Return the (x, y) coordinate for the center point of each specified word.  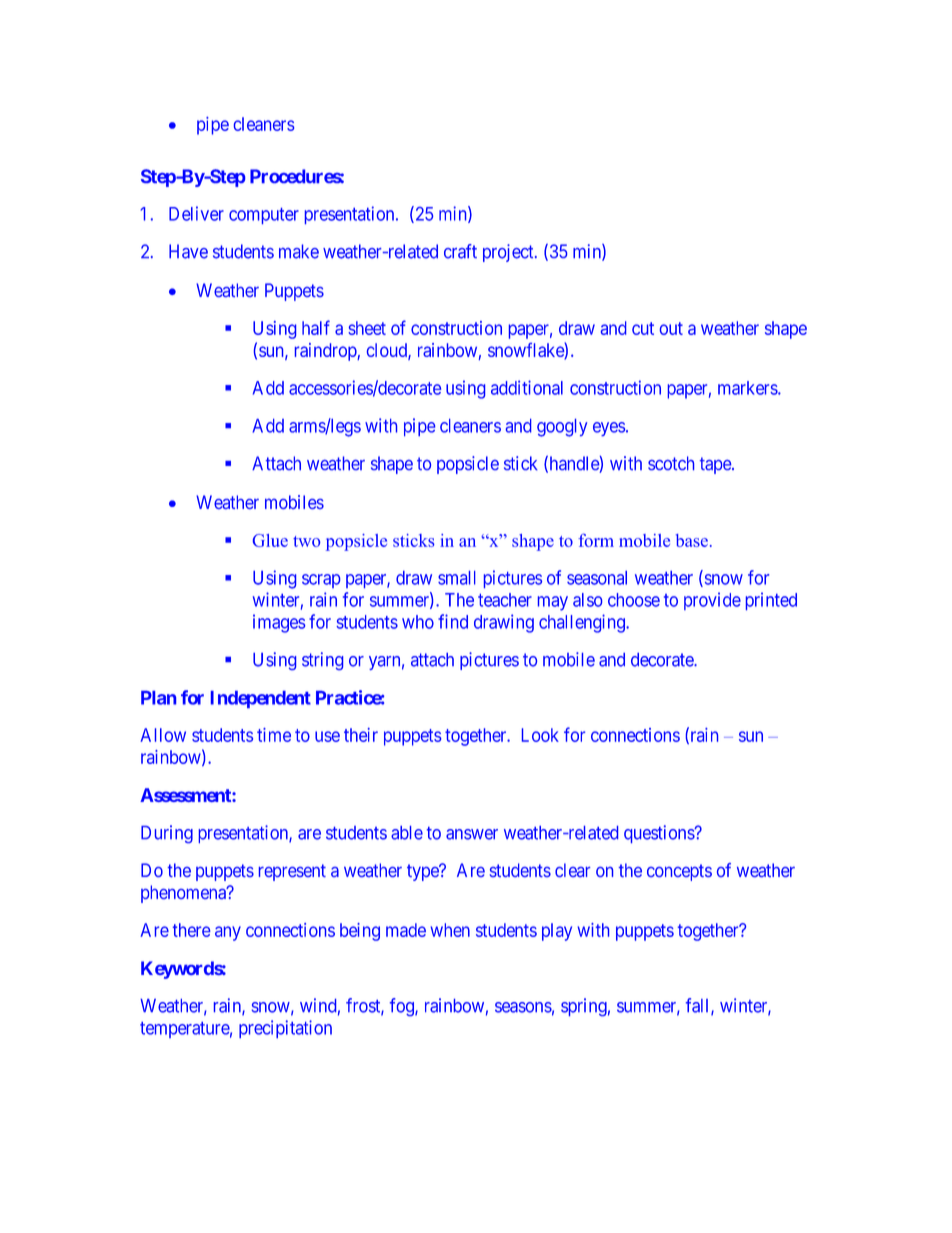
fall (699, 1006)
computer (264, 216)
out (671, 328)
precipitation (285, 1029)
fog (403, 1007)
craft (460, 251)
